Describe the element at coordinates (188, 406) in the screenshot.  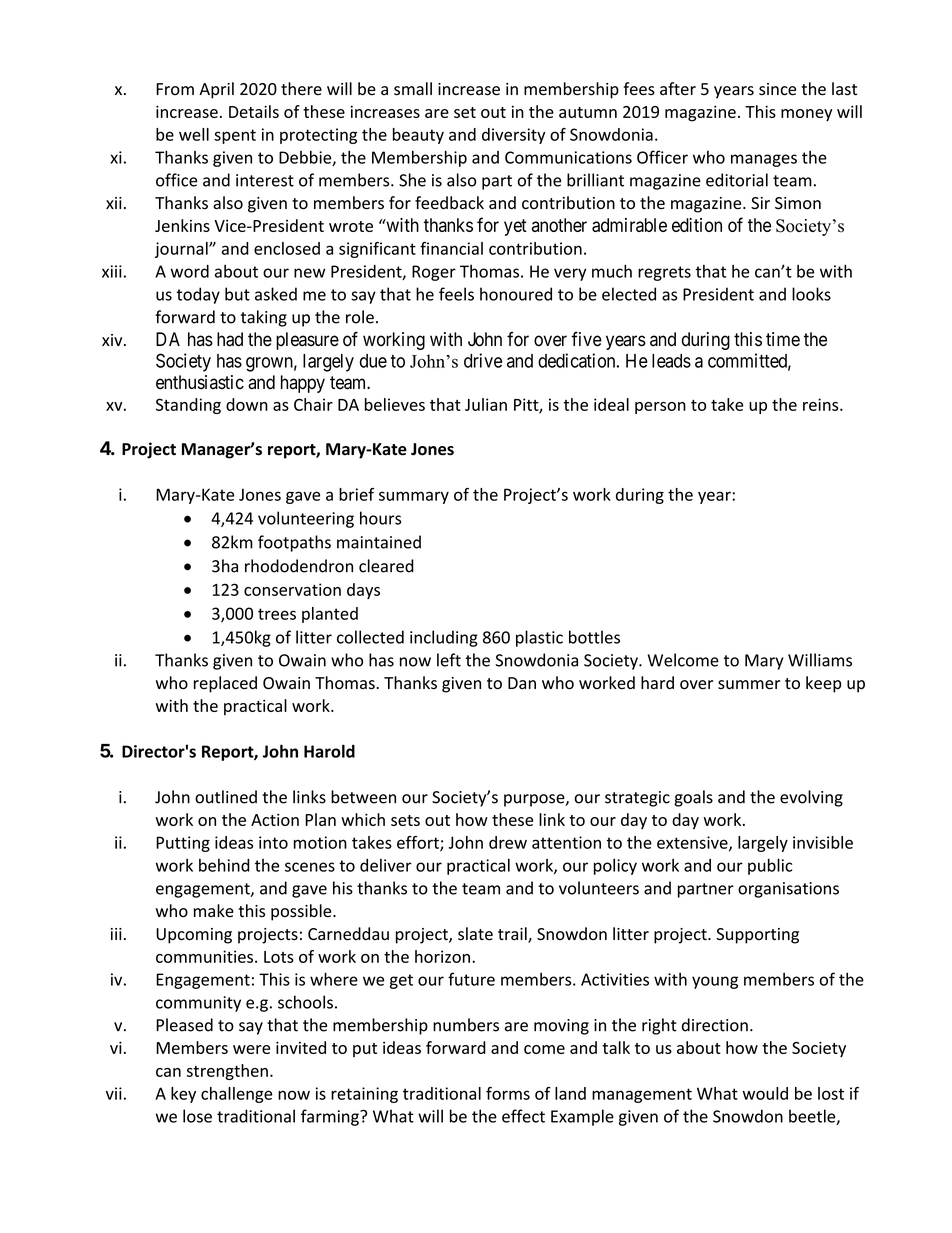
I see `Standing` at that location.
